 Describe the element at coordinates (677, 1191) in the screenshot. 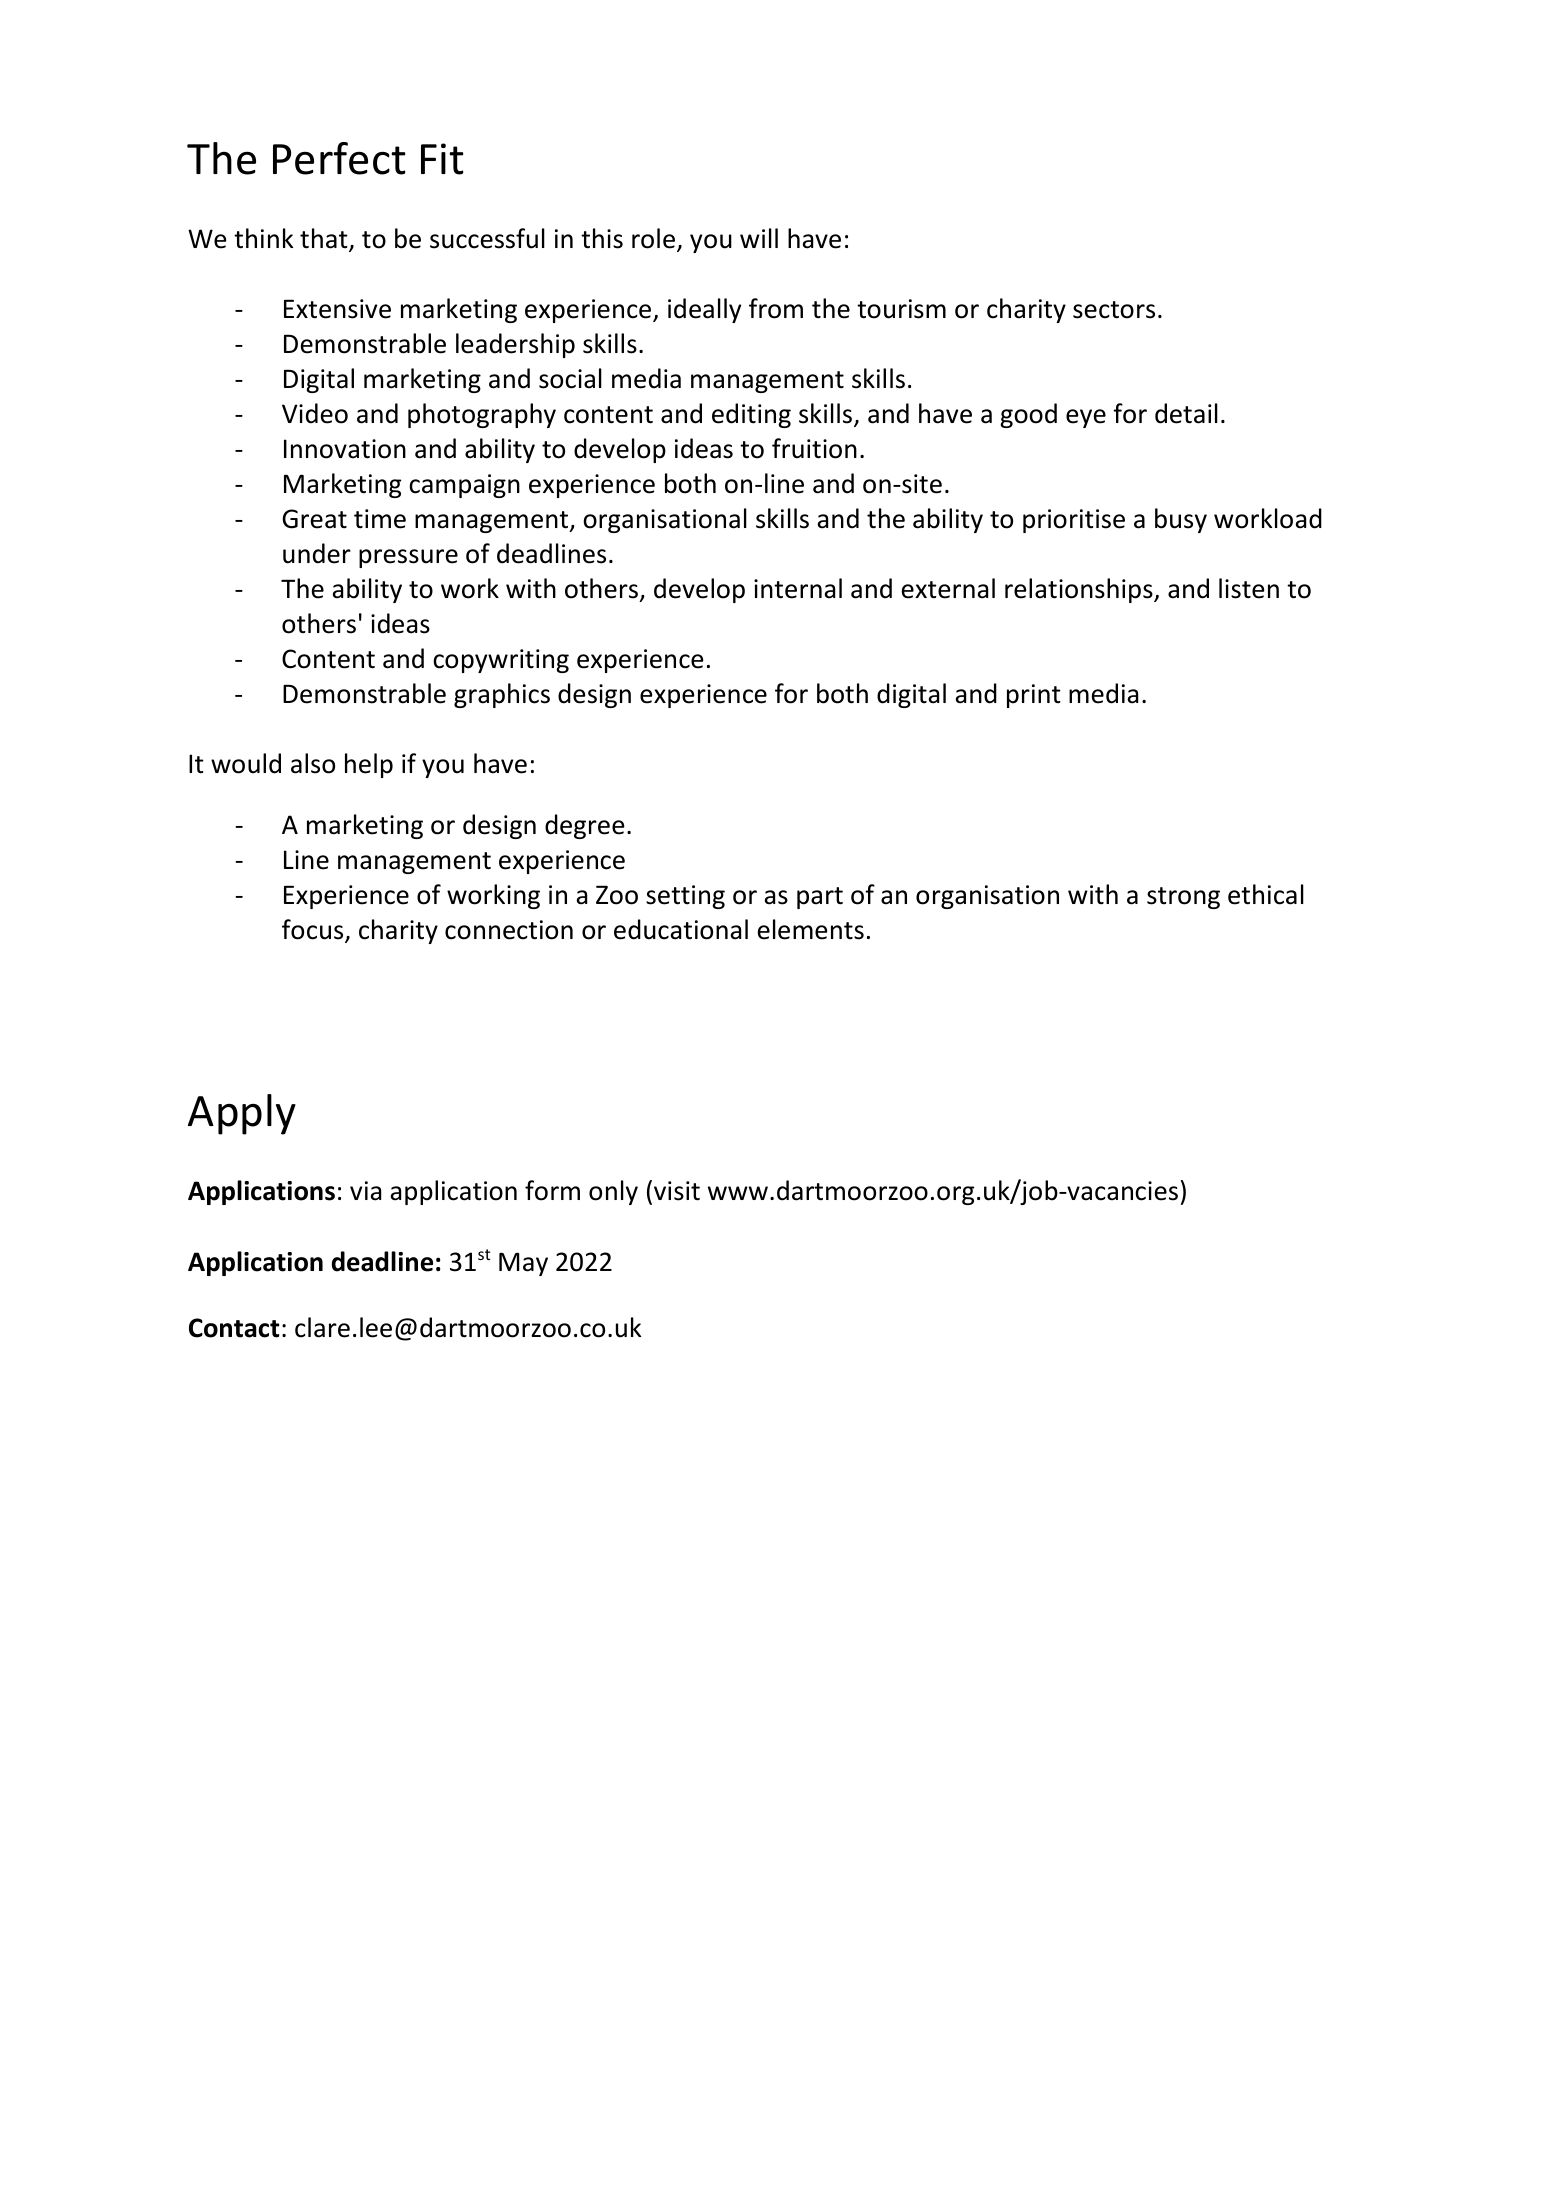

I see `visit` at that location.
